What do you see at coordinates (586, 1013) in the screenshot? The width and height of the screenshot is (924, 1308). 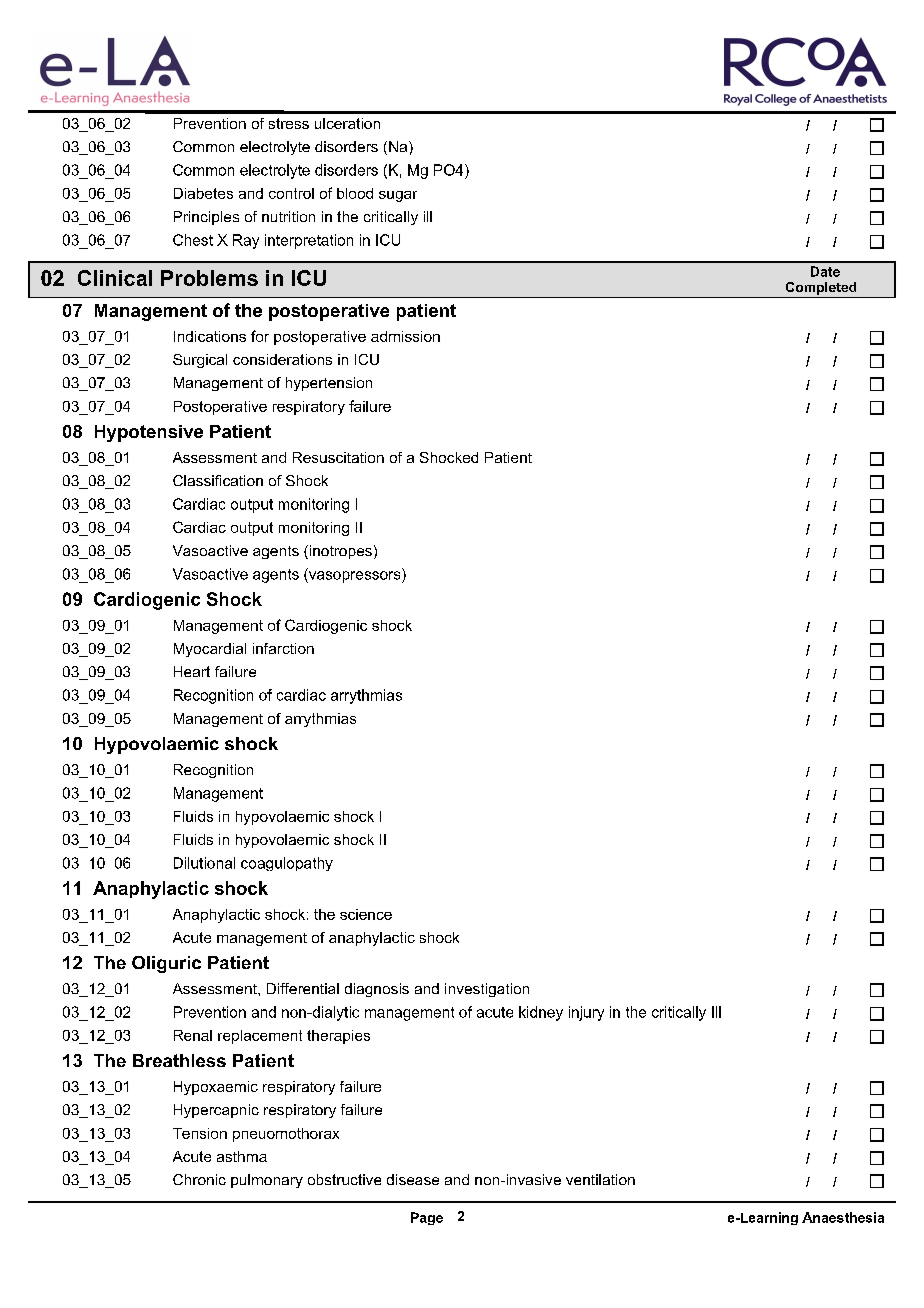 I see `injury` at bounding box center [586, 1013].
